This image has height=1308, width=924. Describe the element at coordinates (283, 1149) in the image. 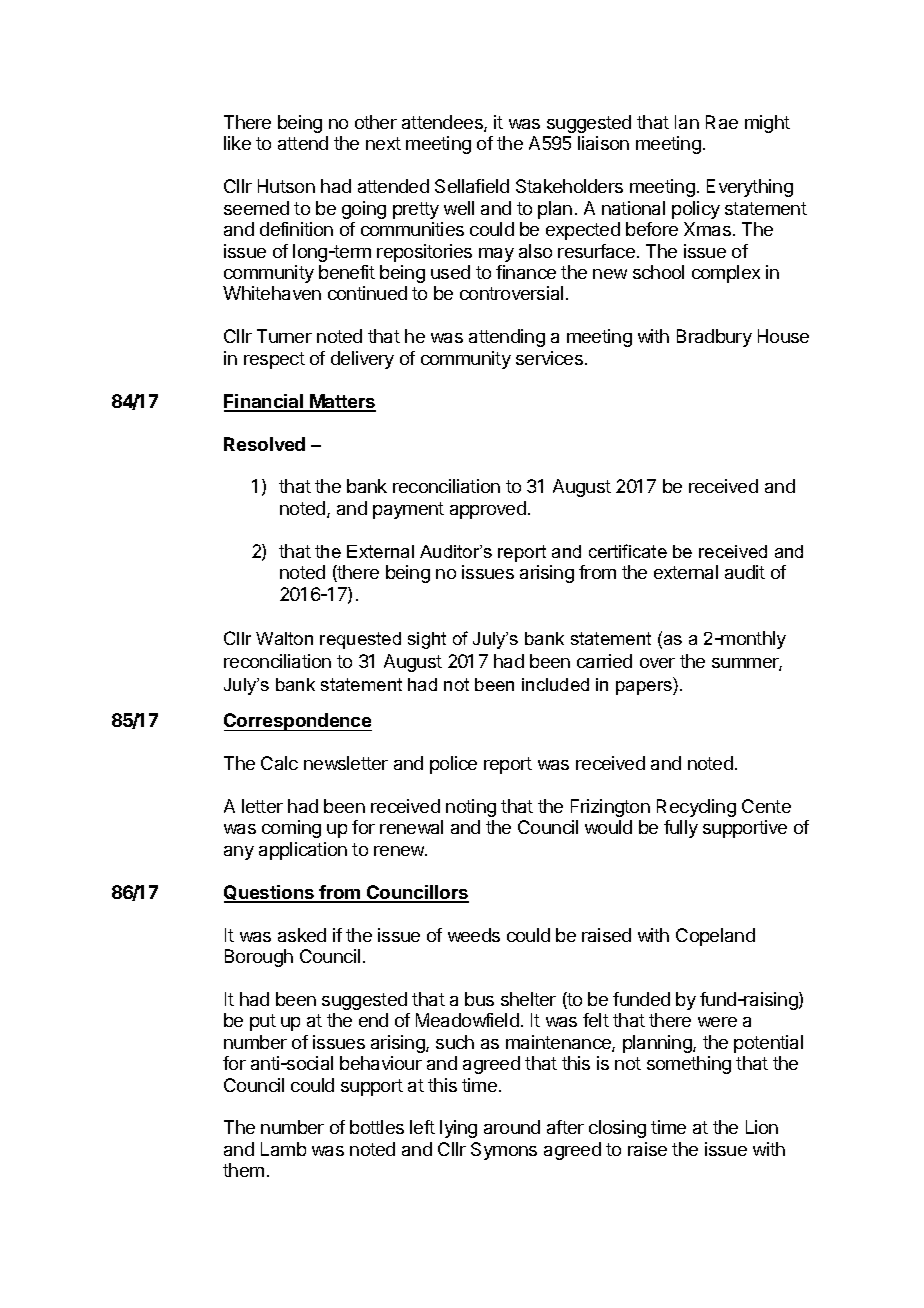

I see `Lamb` at that location.
